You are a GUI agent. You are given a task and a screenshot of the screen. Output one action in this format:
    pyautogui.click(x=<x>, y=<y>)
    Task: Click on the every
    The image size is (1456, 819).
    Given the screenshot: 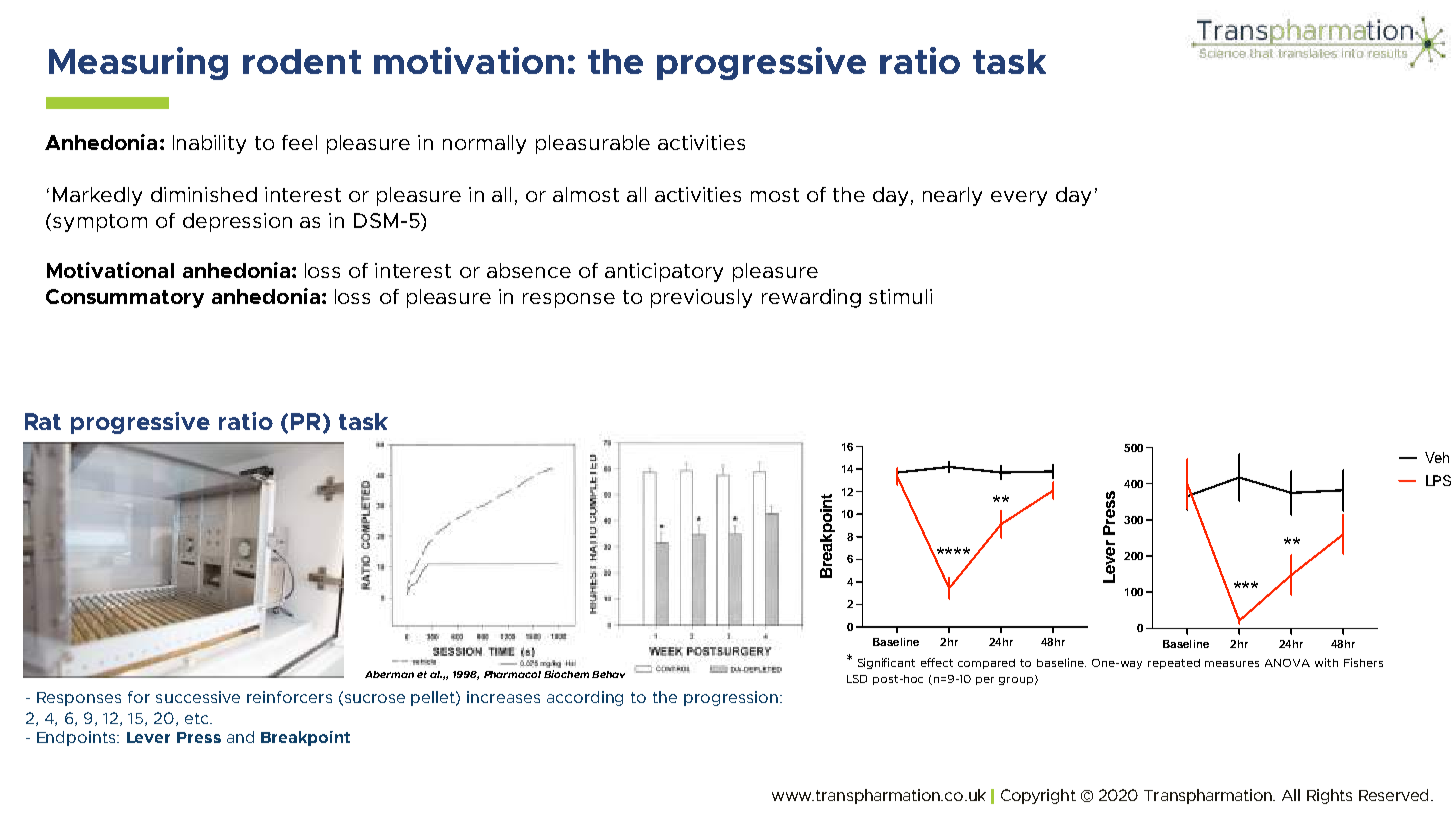 What is the action you would take?
    pyautogui.click(x=1019, y=198)
